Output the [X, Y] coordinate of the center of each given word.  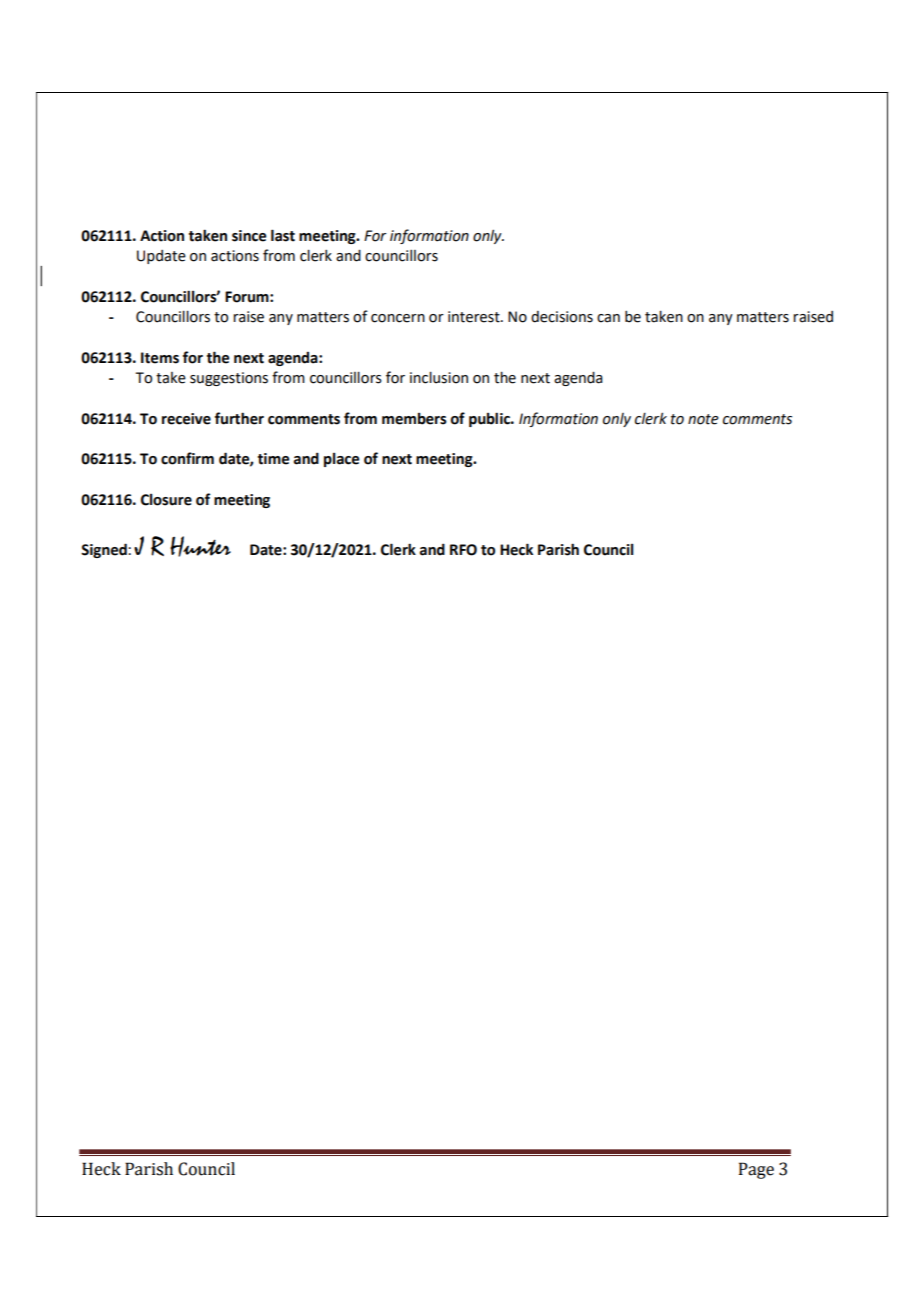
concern [398, 318]
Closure [166, 500]
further [239, 418]
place [341, 460]
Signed [104, 550]
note [703, 419]
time [273, 459]
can [608, 318]
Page [756, 1170]
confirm [187, 458]
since [249, 236]
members [414, 419]
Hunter [200, 546]
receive [186, 419]
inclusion [439, 377]
